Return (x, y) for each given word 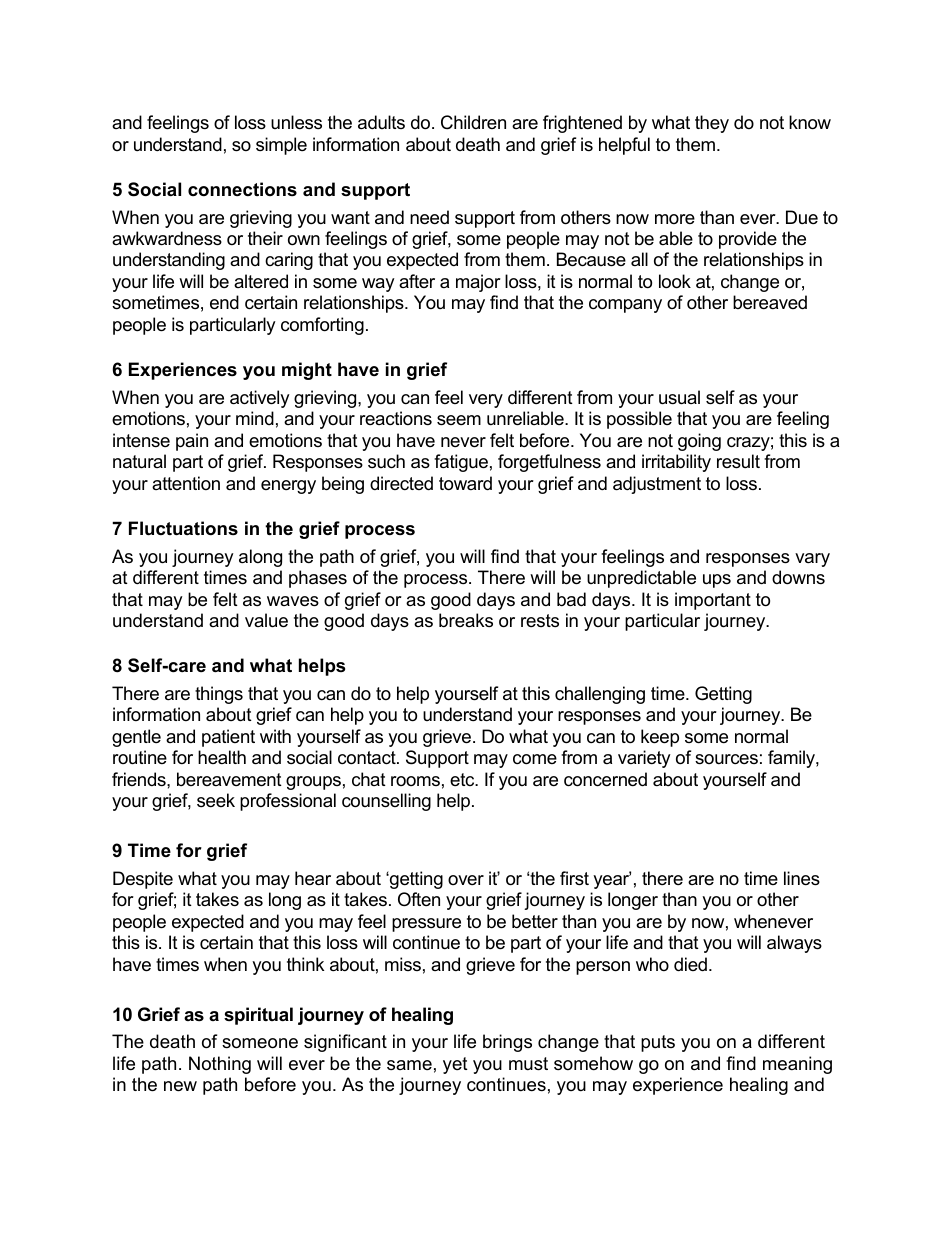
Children (473, 122)
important (713, 601)
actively (260, 399)
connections (242, 189)
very (486, 401)
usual (679, 397)
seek (216, 800)
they (712, 124)
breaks (466, 620)
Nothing (220, 1065)
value (266, 620)
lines (802, 878)
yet (455, 1065)
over (466, 880)
